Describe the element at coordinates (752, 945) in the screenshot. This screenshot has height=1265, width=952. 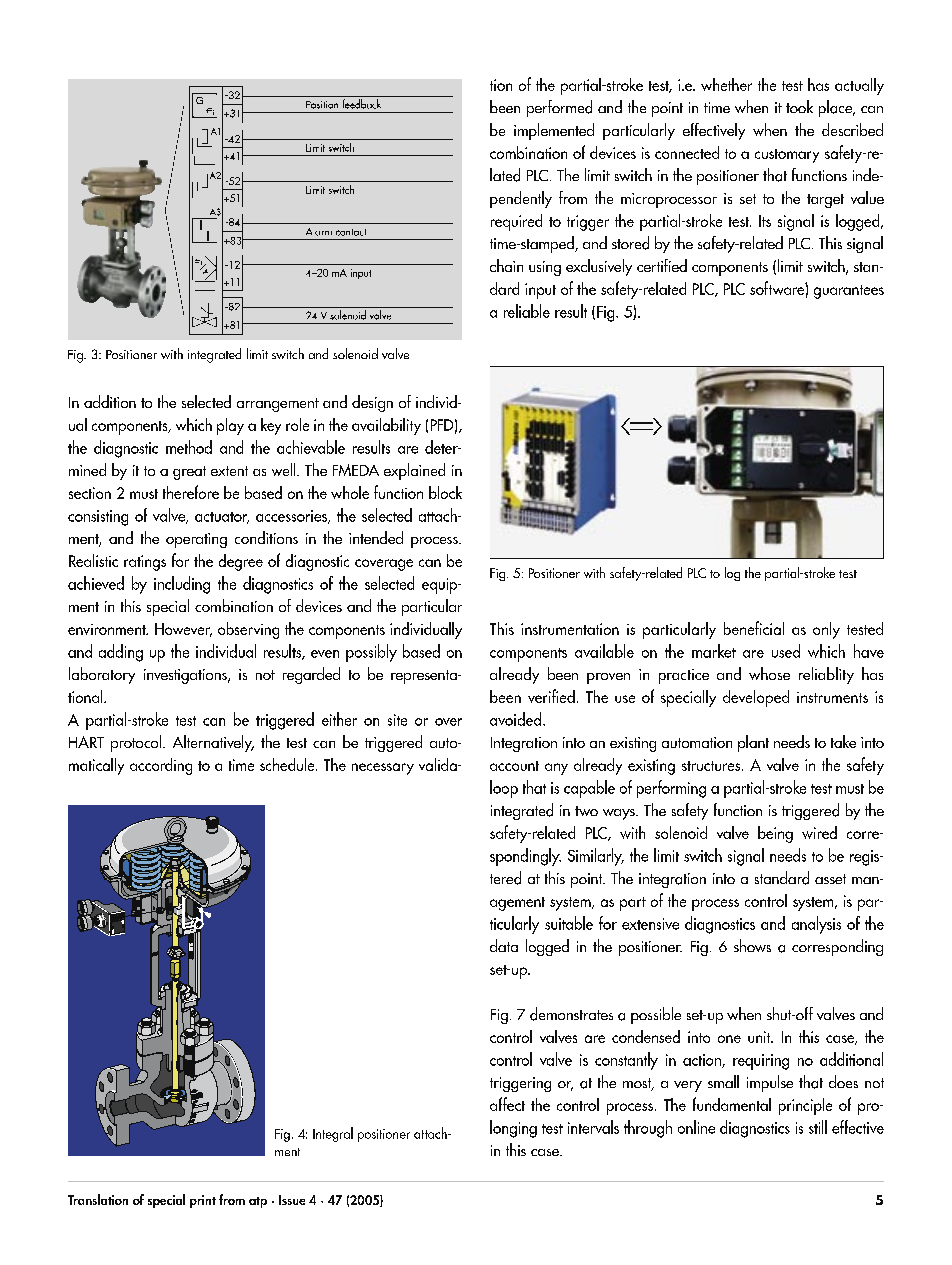
I see `shows` at that location.
